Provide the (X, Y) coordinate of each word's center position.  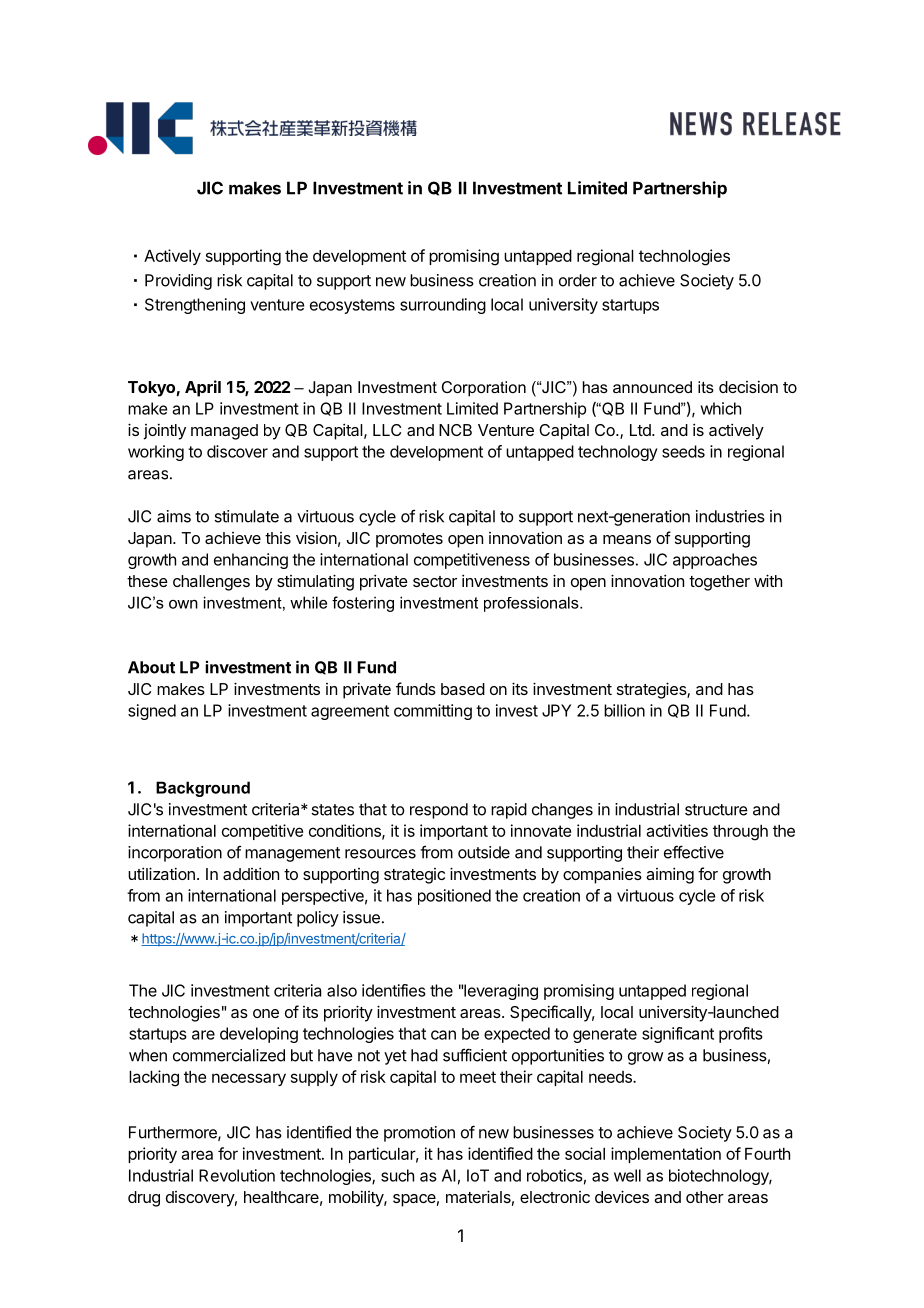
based (463, 689)
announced (652, 387)
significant (678, 1035)
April (203, 388)
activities (677, 830)
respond (439, 811)
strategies (652, 690)
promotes (409, 540)
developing (259, 1035)
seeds (683, 451)
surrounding (443, 306)
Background (203, 789)
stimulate (246, 516)
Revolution (237, 1175)
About (151, 667)
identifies (394, 990)
